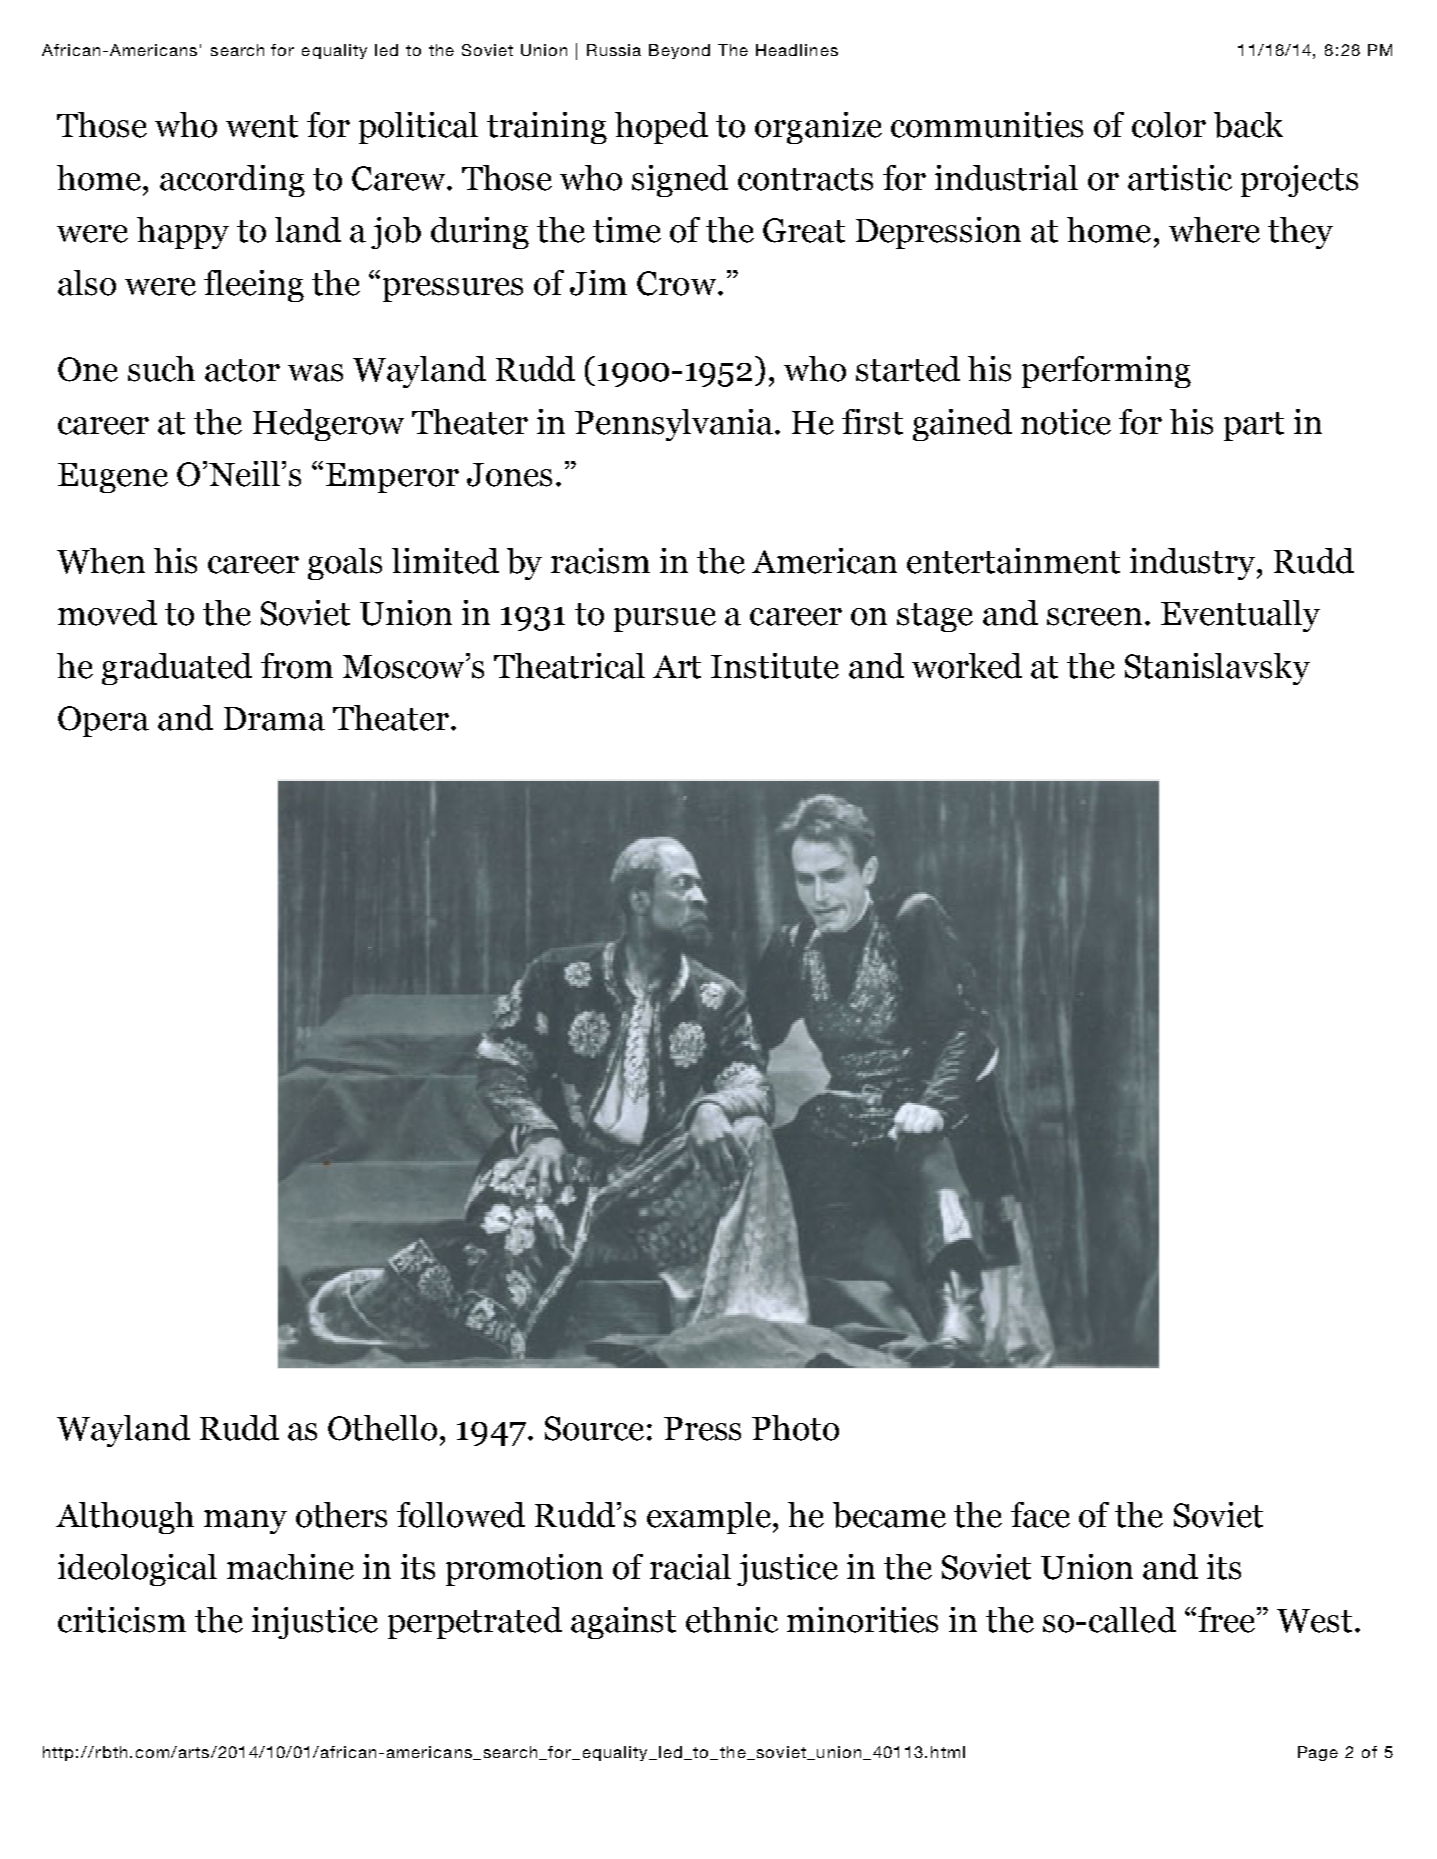  What do you see at coordinates (1226, 1620) in the screenshot?
I see `free` at bounding box center [1226, 1620].
